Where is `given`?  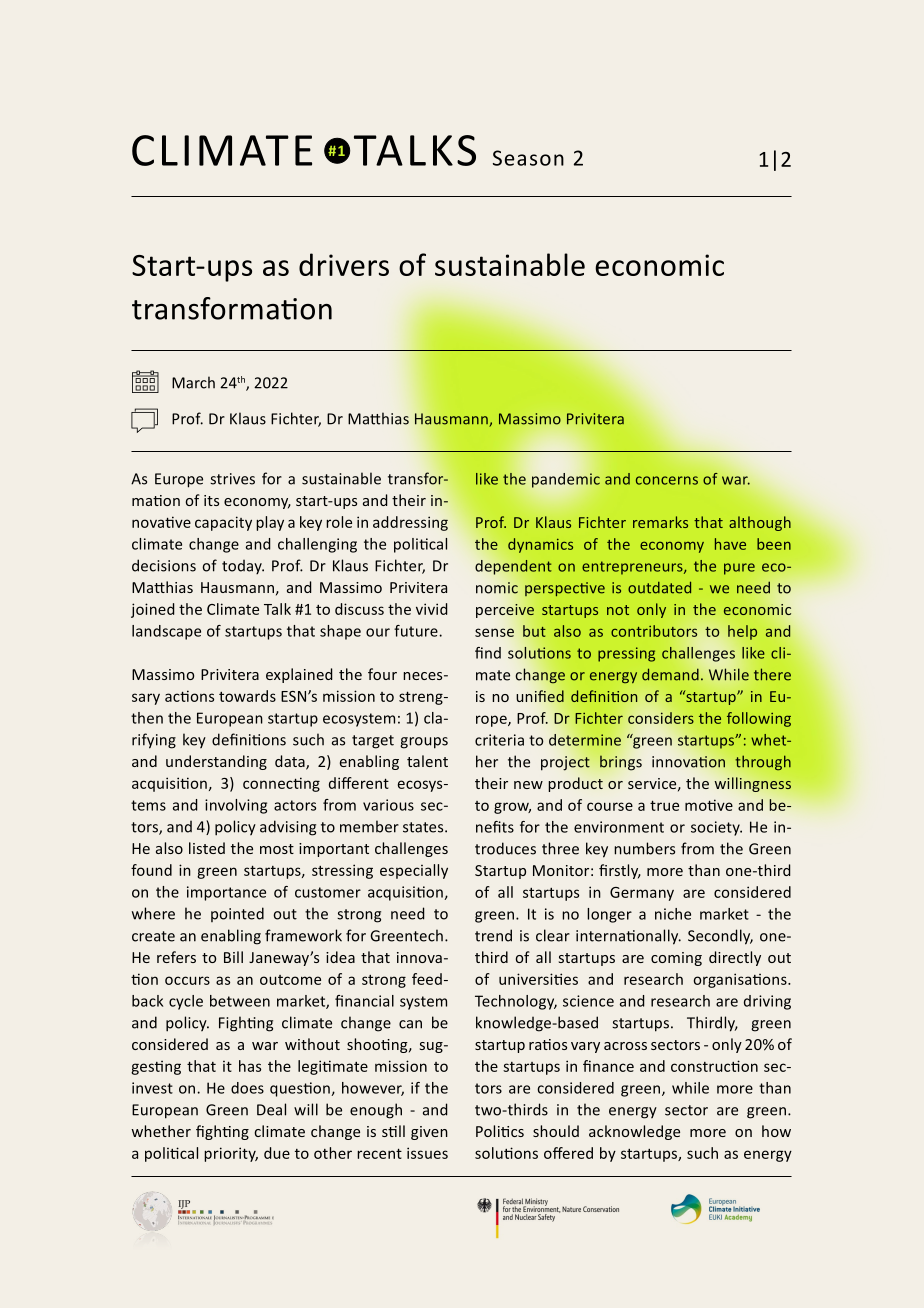
given is located at coordinates (429, 1133).
